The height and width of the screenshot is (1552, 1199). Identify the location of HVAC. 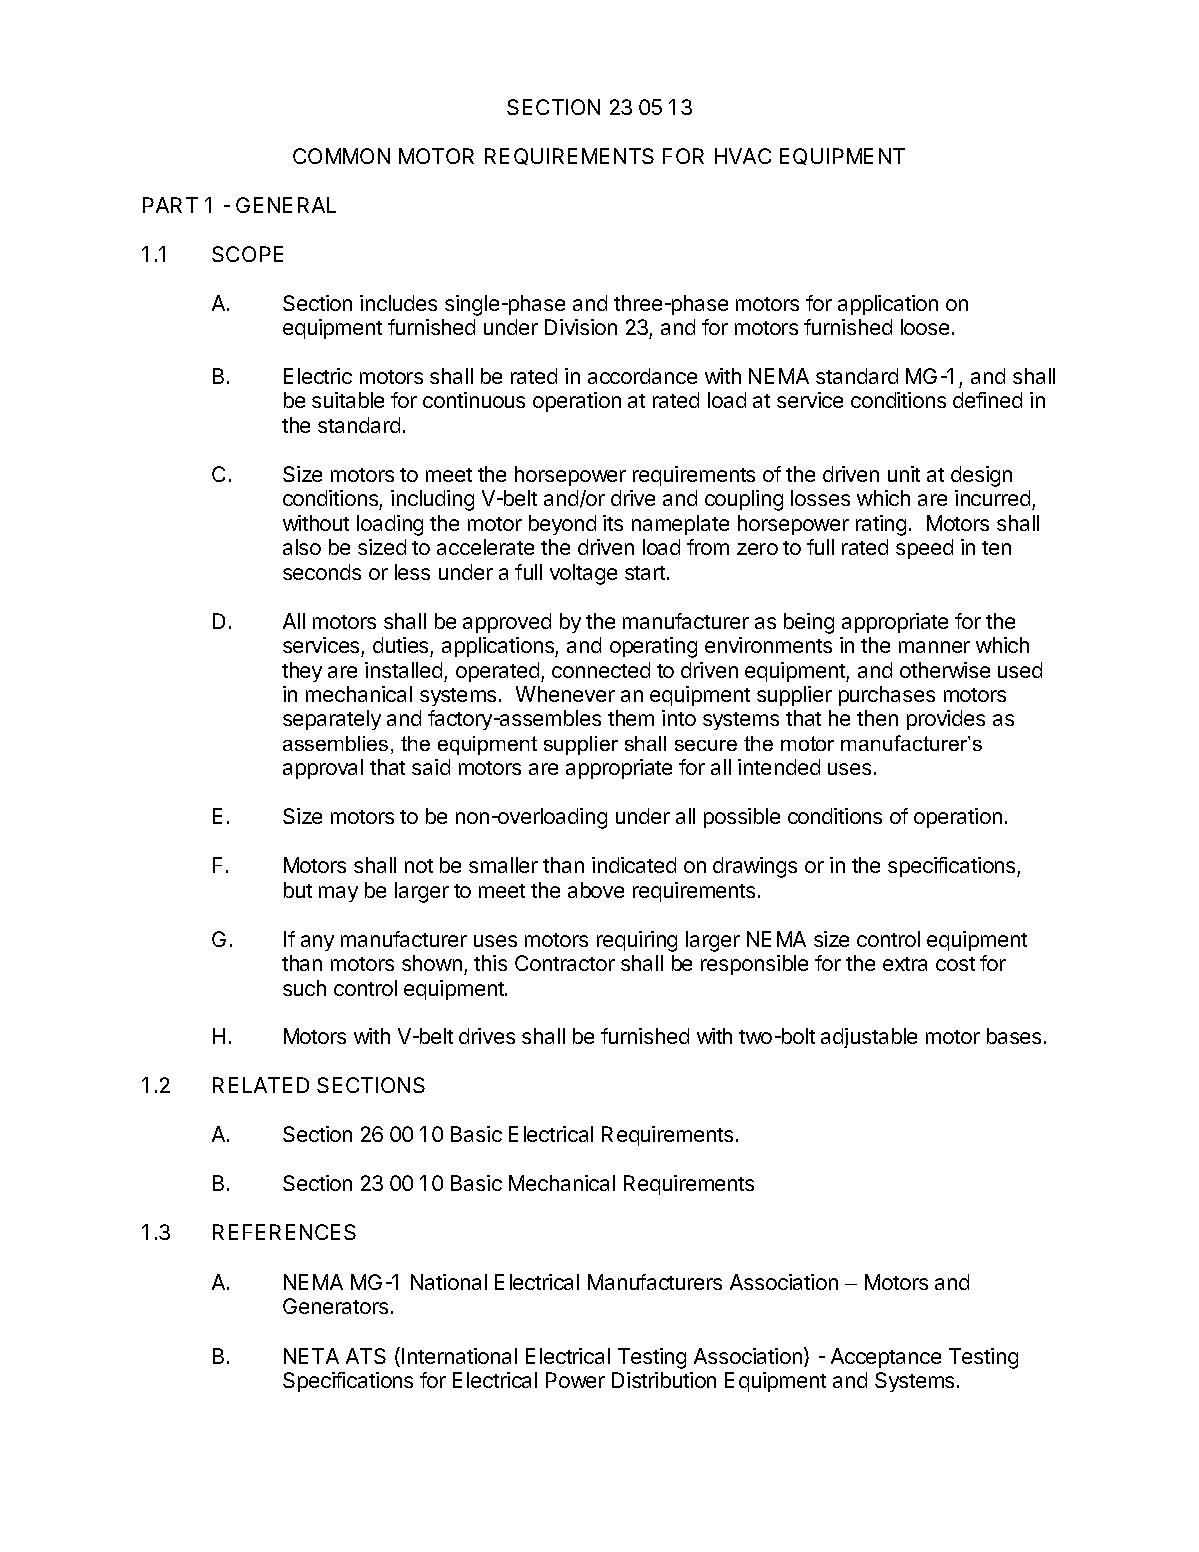
(743, 156).
